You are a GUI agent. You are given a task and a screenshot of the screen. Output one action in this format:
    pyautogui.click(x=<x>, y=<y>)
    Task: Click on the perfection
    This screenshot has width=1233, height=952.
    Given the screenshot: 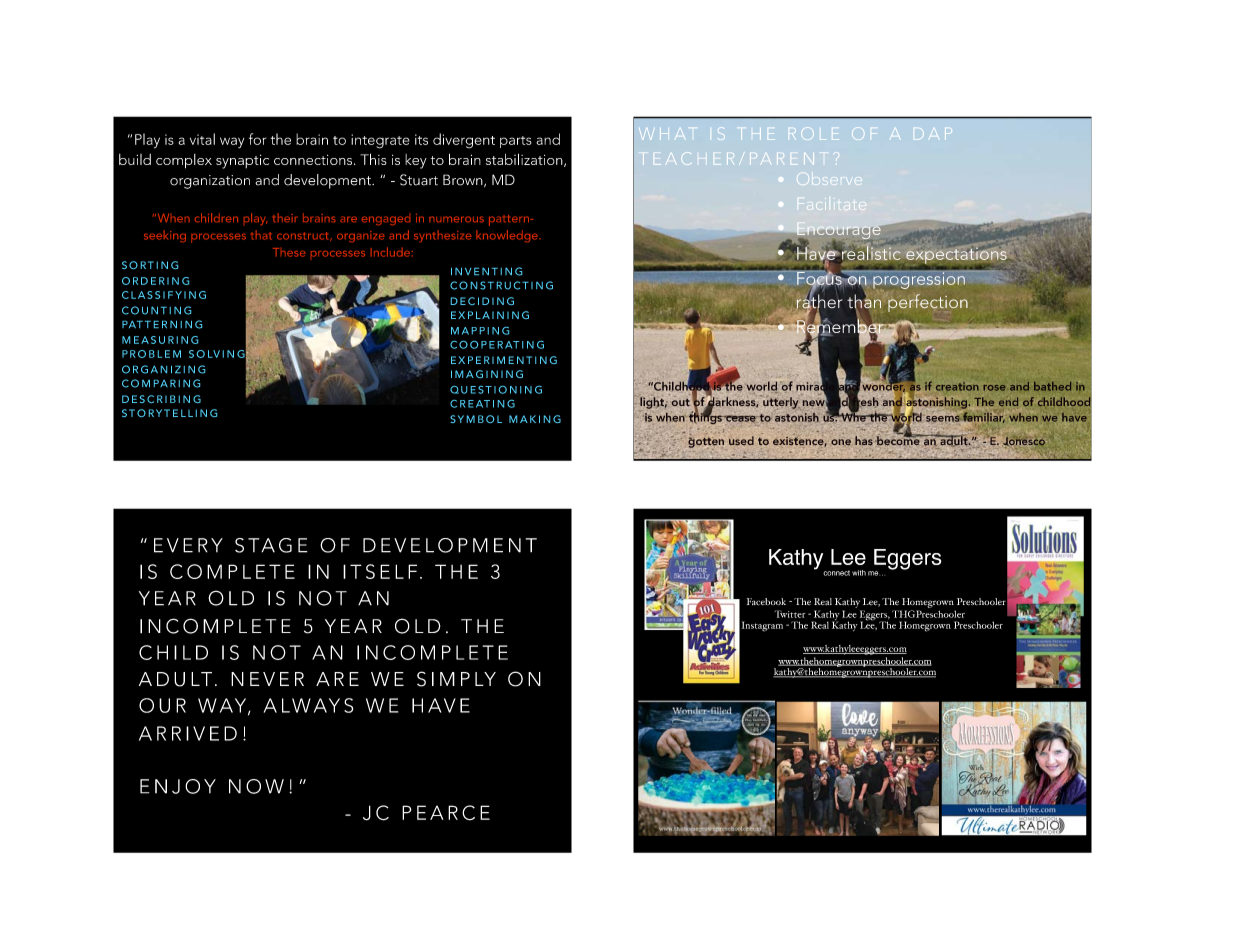 What is the action you would take?
    pyautogui.click(x=927, y=302)
